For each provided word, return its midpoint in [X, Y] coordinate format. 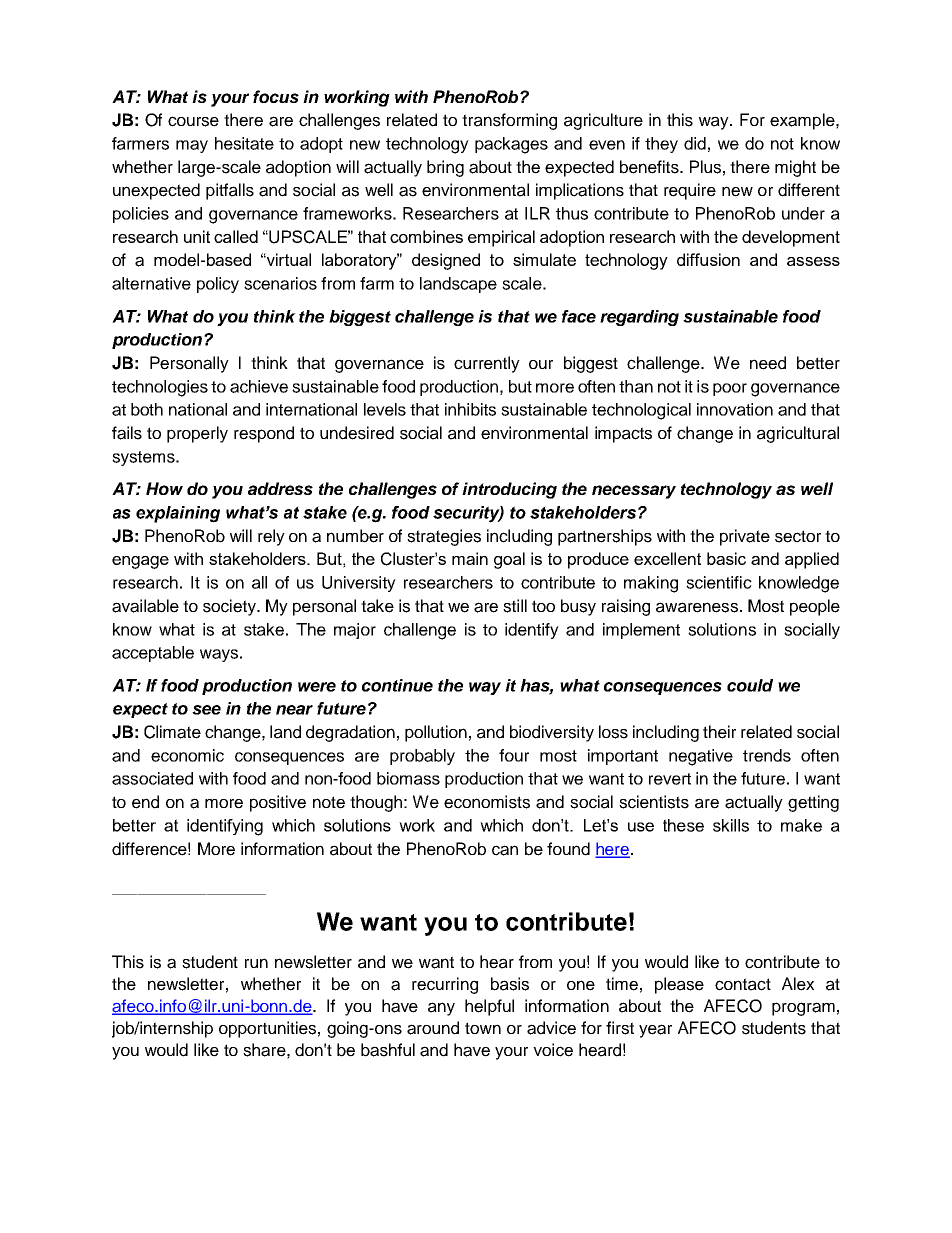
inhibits [470, 409]
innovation [735, 409]
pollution [436, 733]
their [719, 732]
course [193, 121]
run [256, 963]
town [483, 1028]
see [206, 710]
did [695, 143]
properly [197, 434]
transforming [509, 121]
